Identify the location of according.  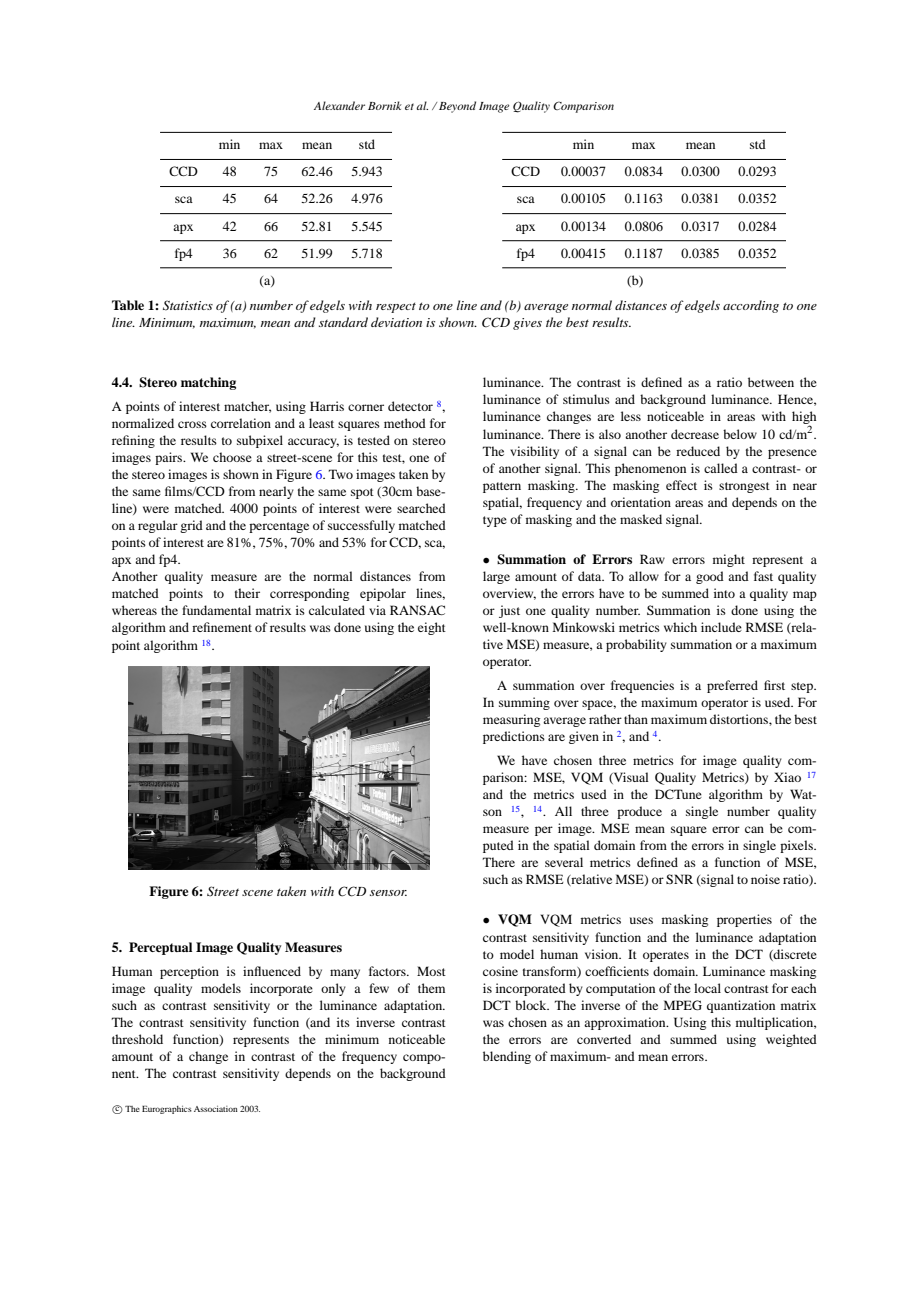
(751, 306).
